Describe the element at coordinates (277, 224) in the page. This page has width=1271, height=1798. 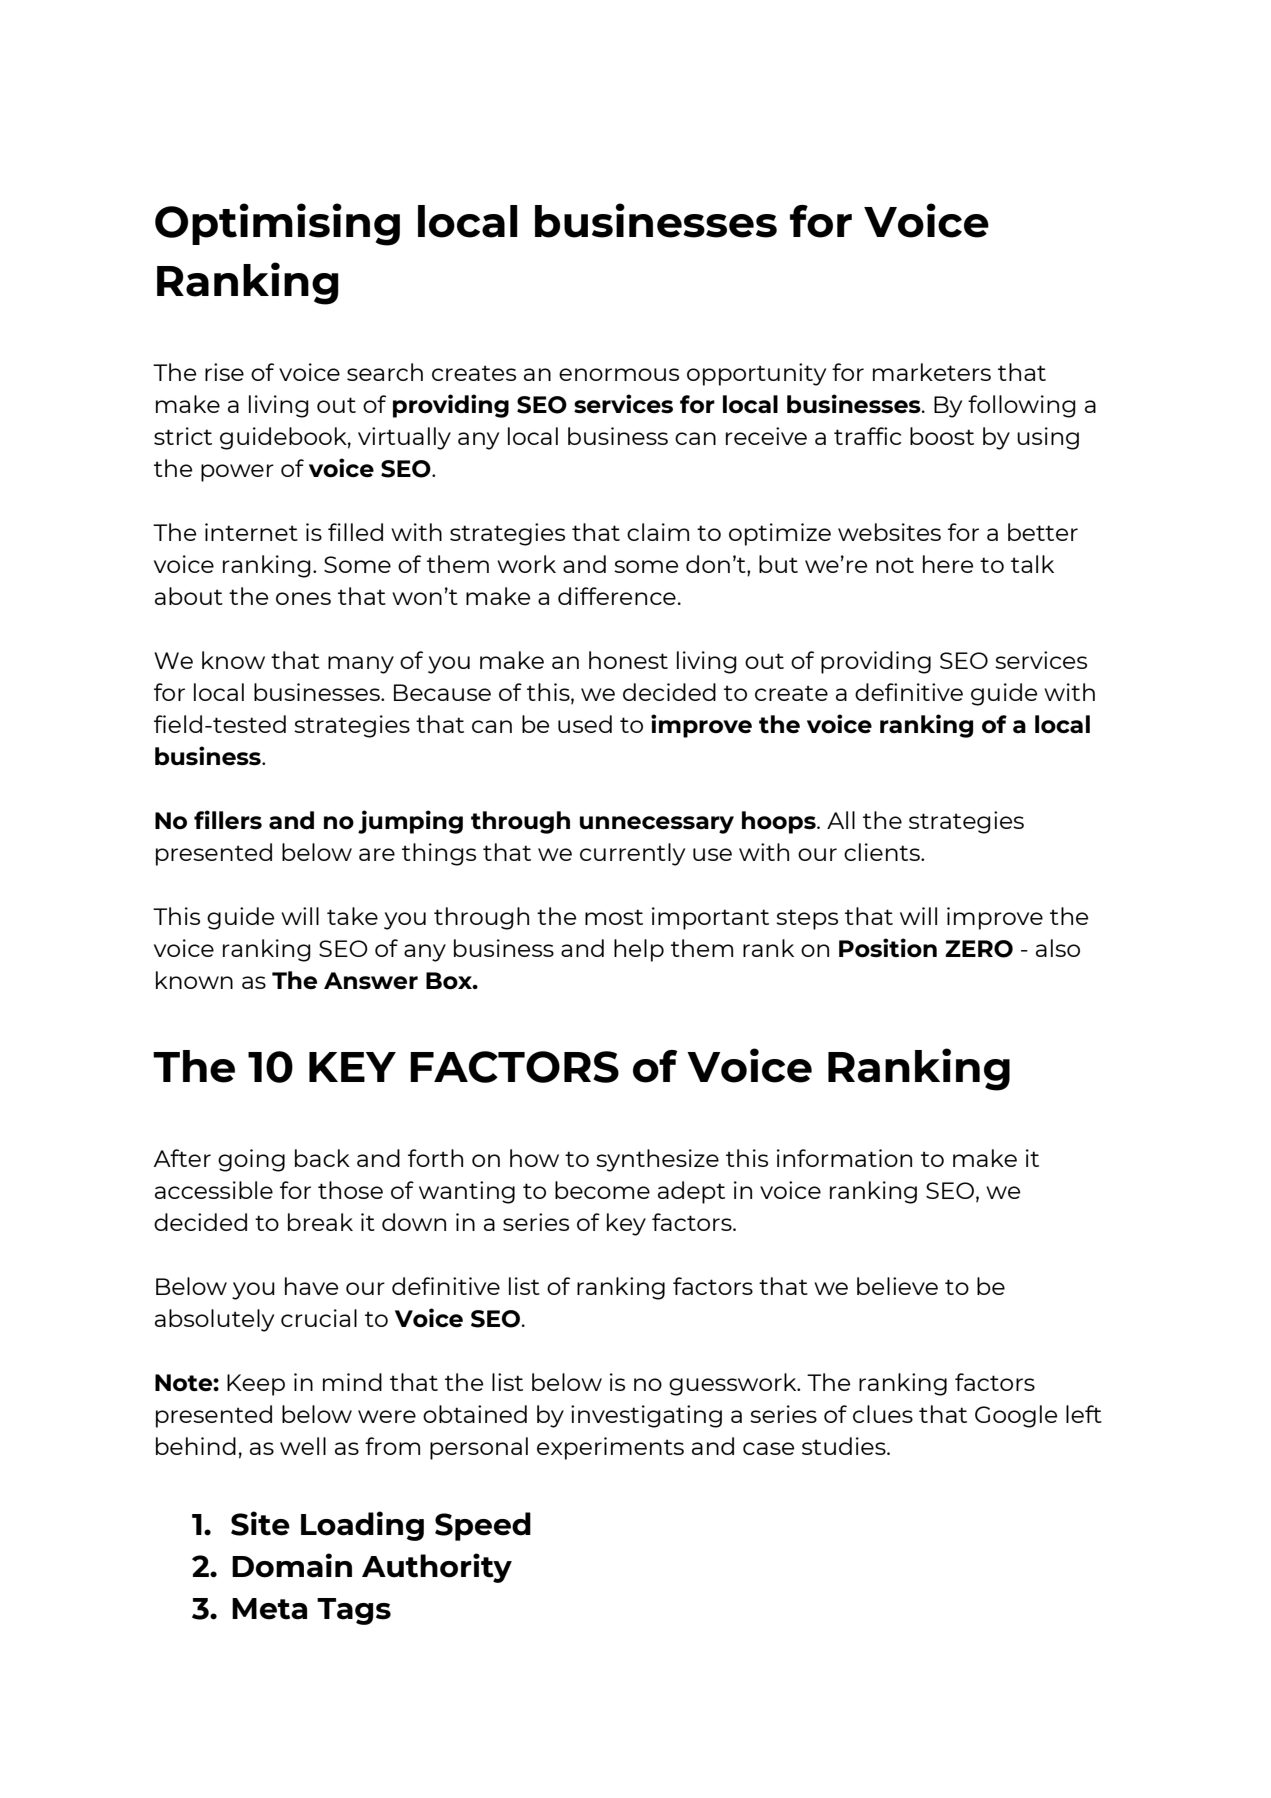
I see `Optimising` at that location.
